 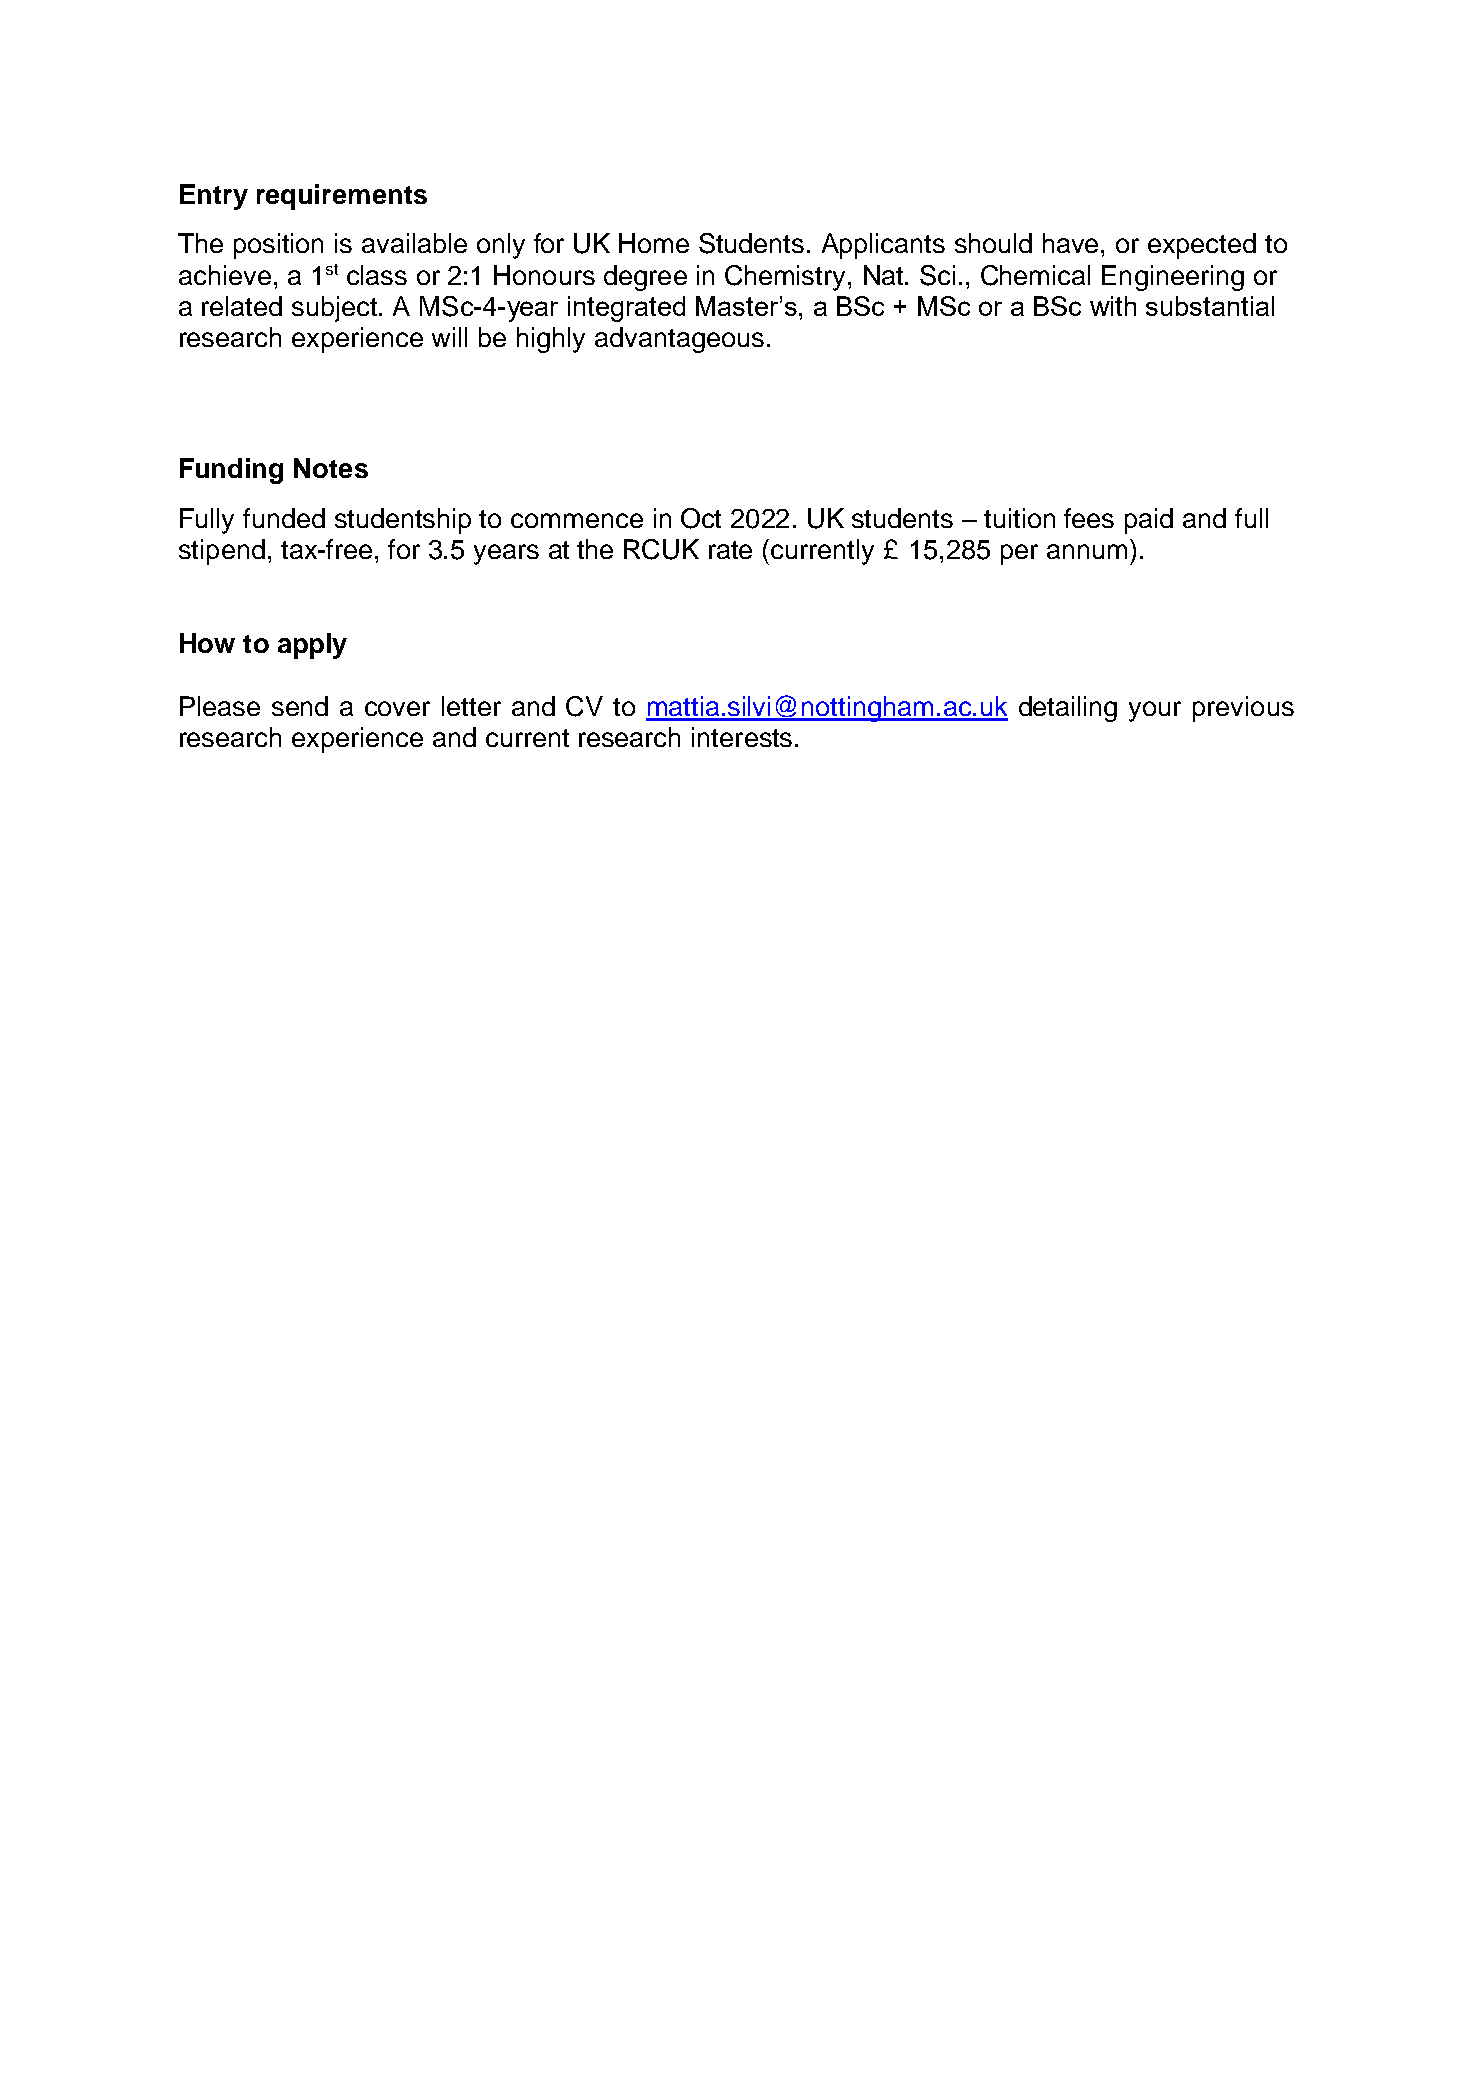 I want to click on will, so click(x=449, y=337).
